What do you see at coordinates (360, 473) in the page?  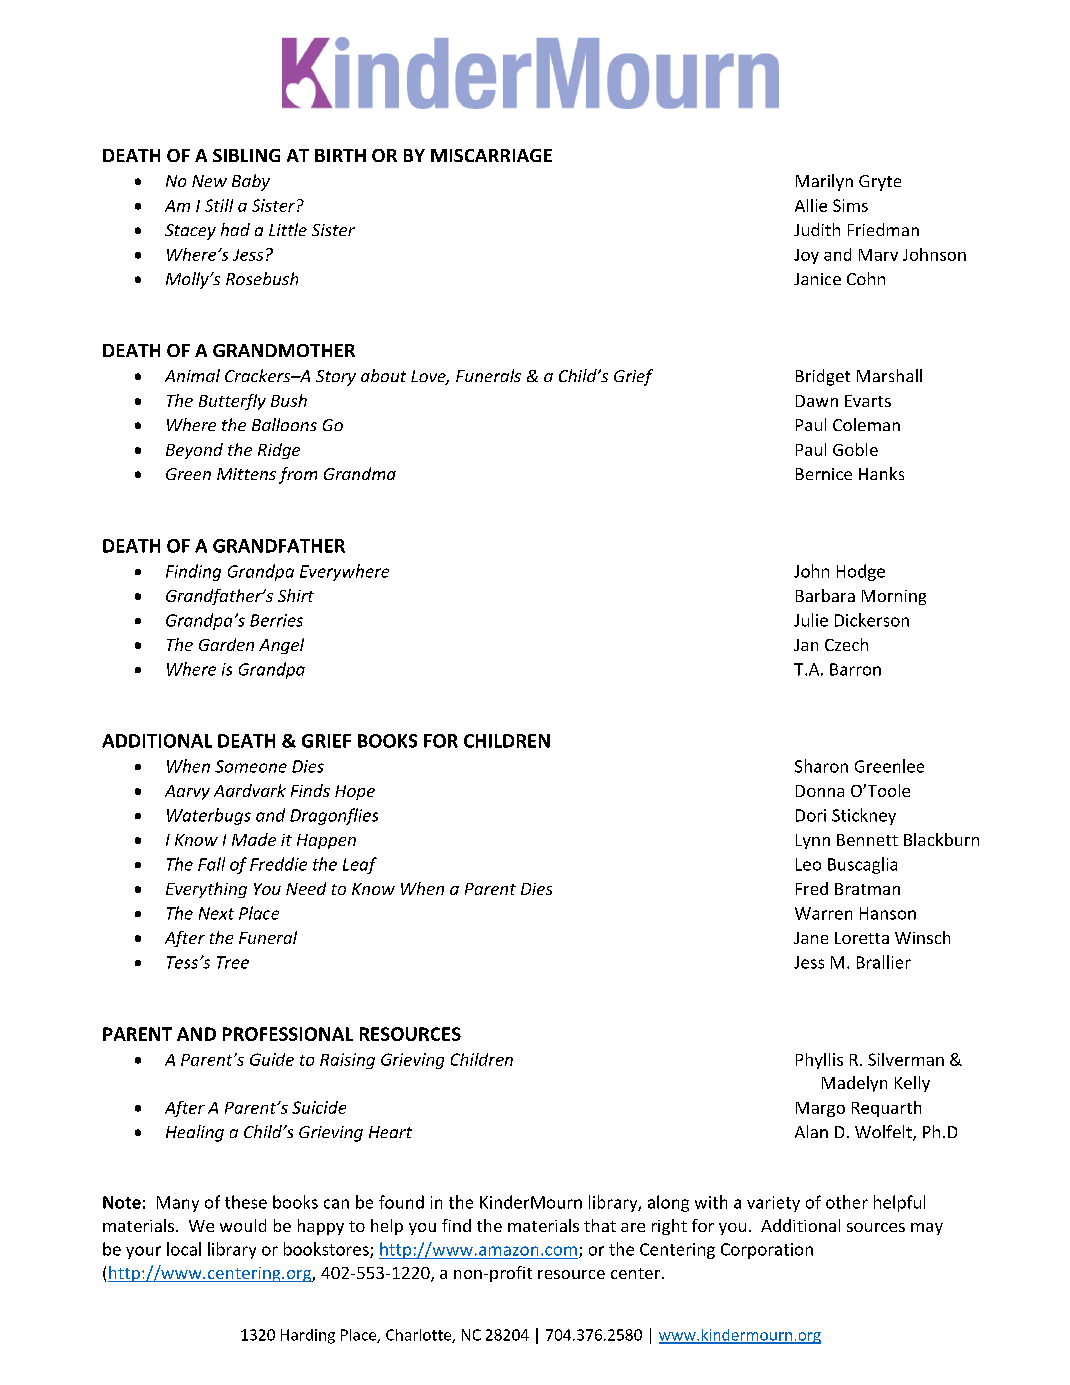 I see `Grandma` at bounding box center [360, 473].
